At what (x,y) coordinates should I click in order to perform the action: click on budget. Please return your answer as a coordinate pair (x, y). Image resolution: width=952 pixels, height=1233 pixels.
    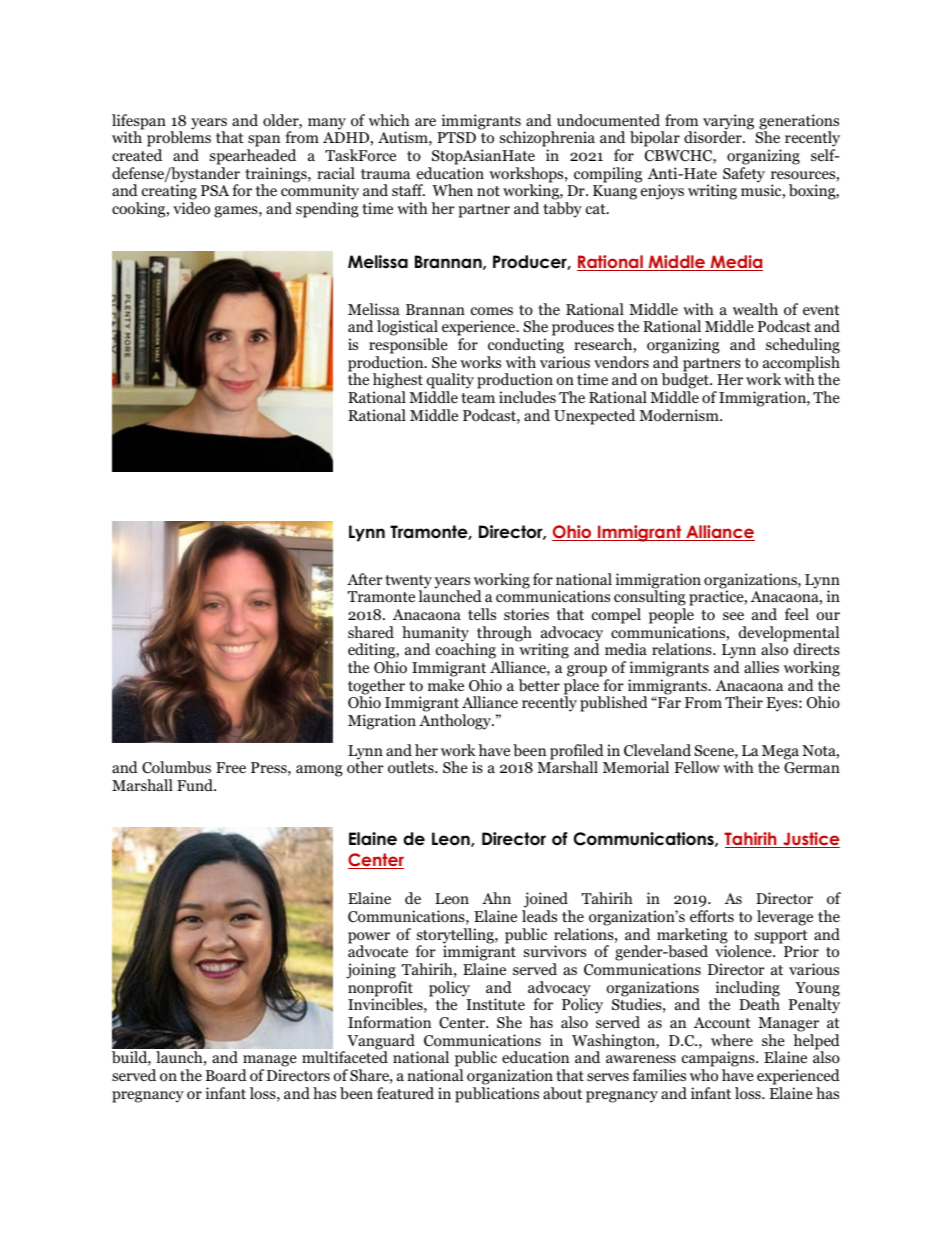
    Looking at the image, I should click on (686, 382).
